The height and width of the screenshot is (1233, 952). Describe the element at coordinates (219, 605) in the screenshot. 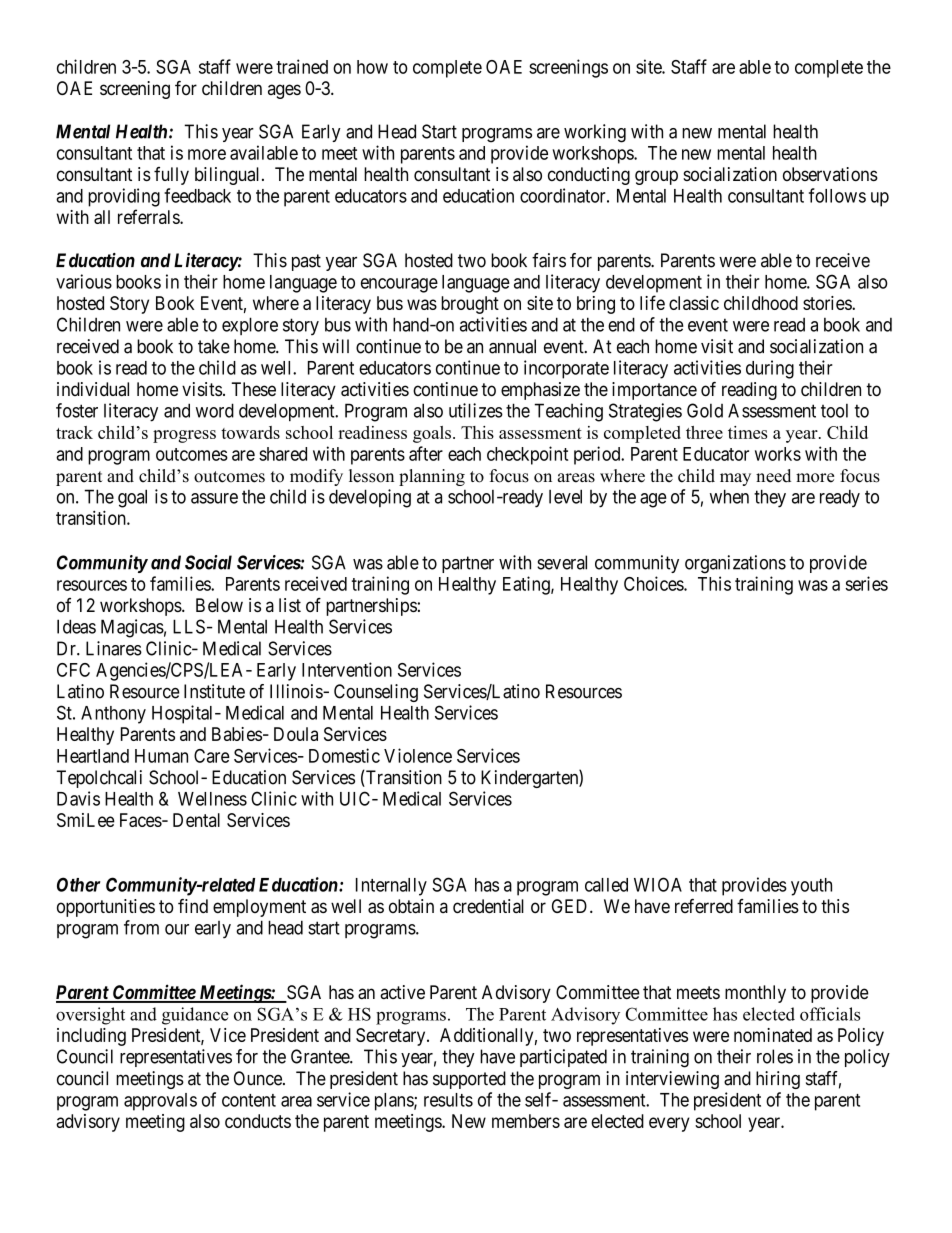

I see `Below` at that location.
